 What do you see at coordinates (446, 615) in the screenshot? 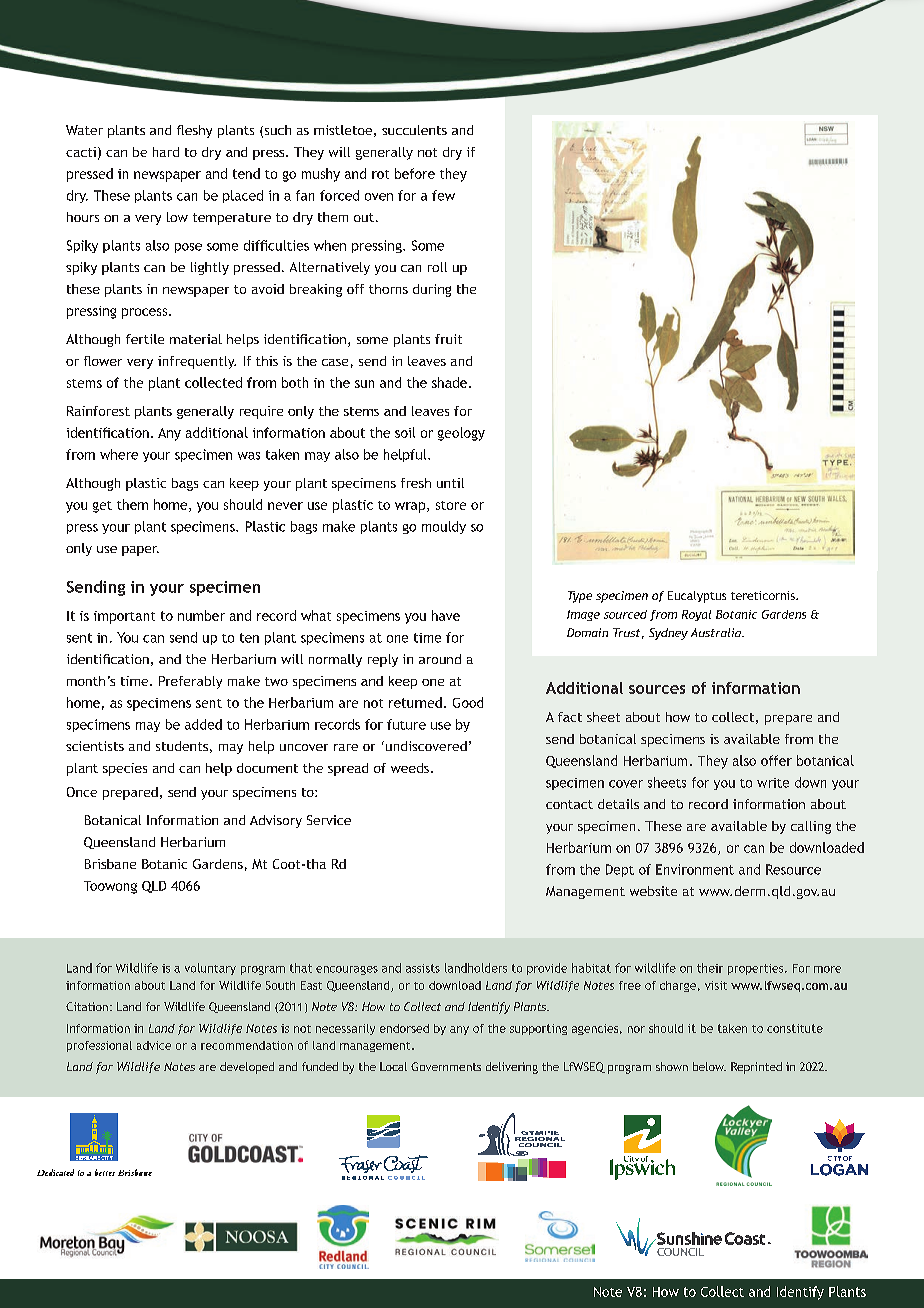
I see `have` at bounding box center [446, 615].
